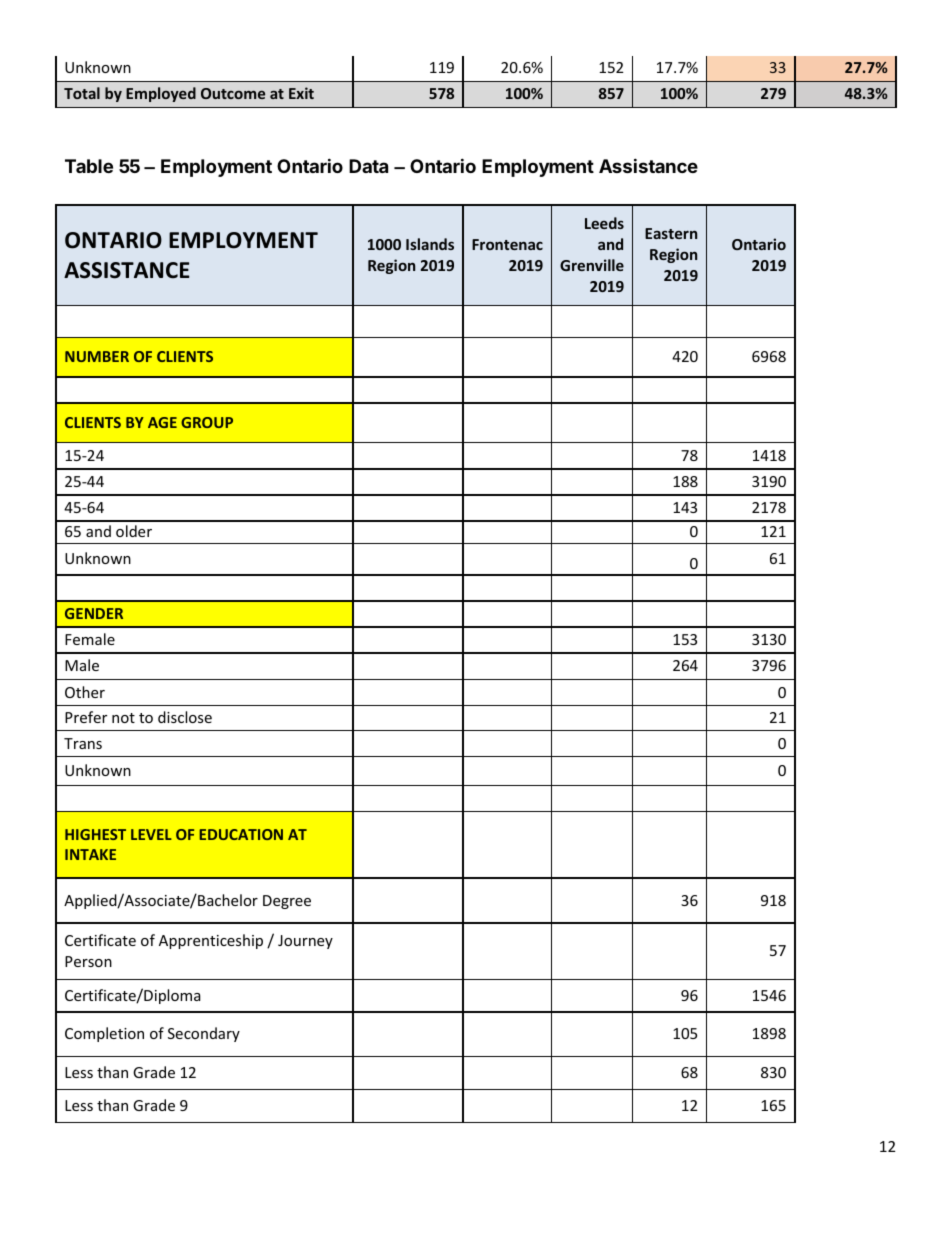 The height and width of the screenshot is (1233, 952). I want to click on Degree, so click(287, 902).
